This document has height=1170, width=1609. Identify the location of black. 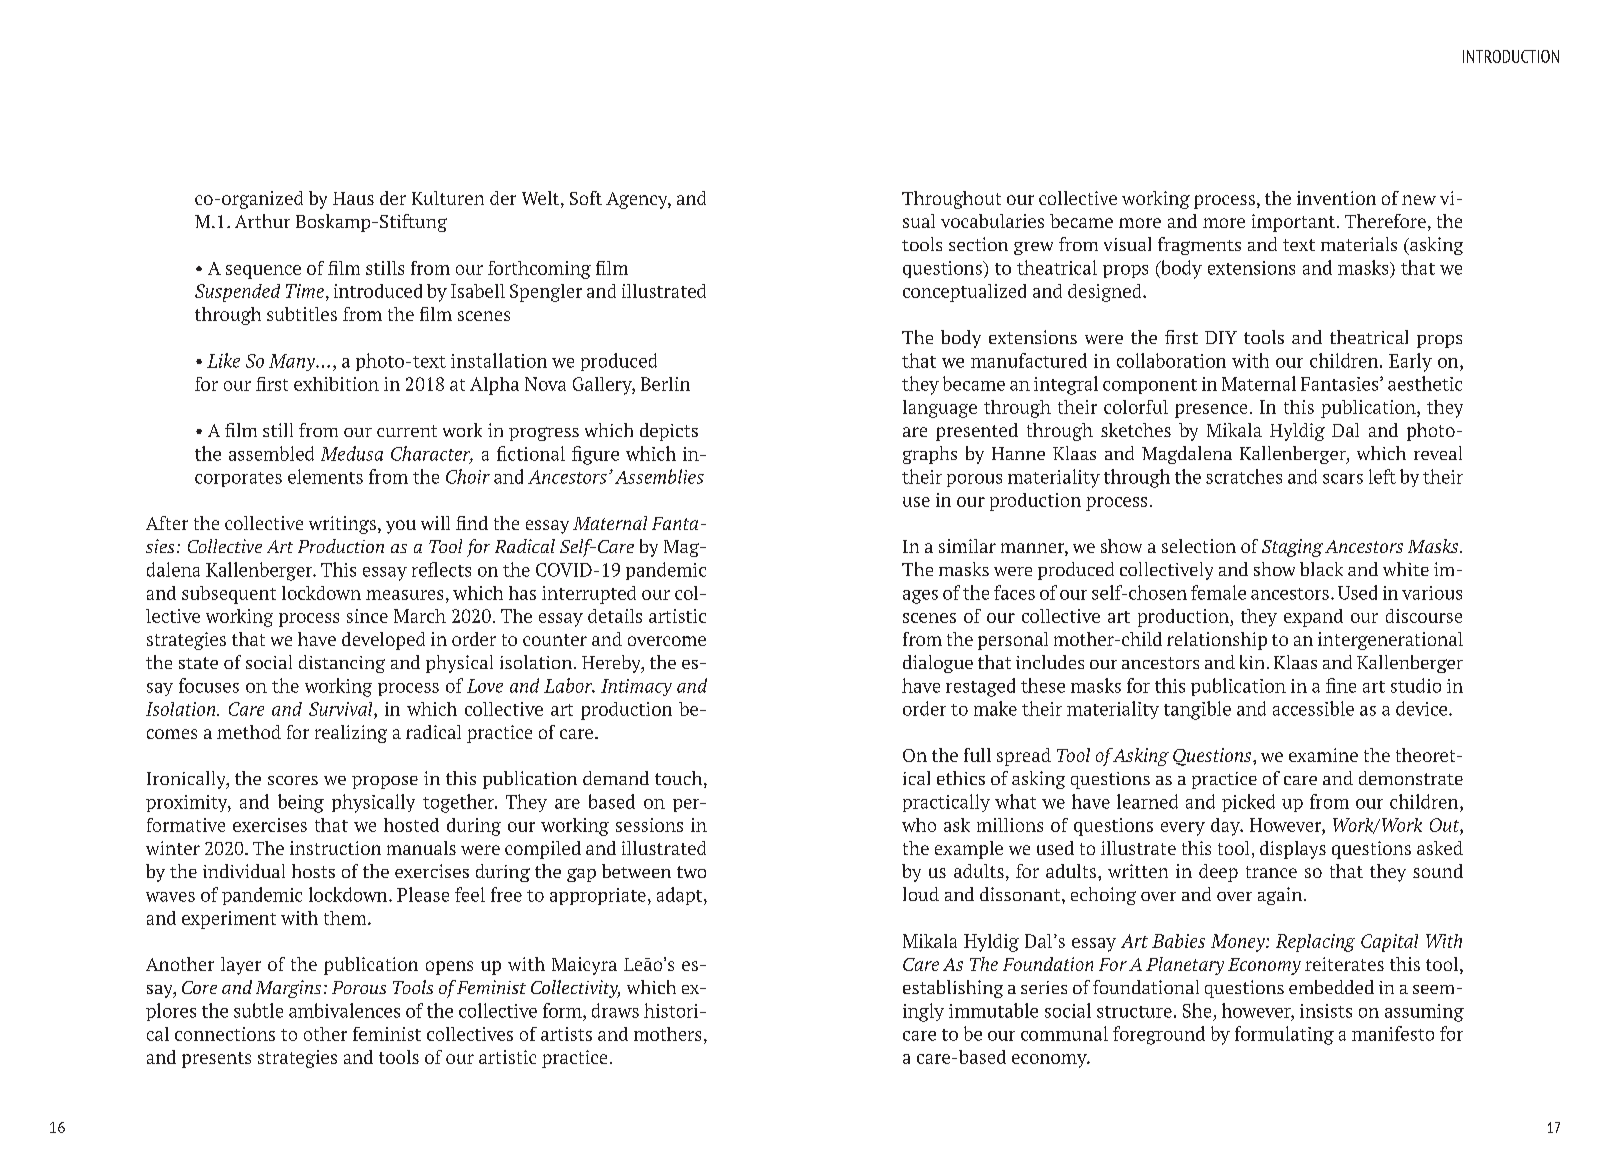
(1321, 569).
